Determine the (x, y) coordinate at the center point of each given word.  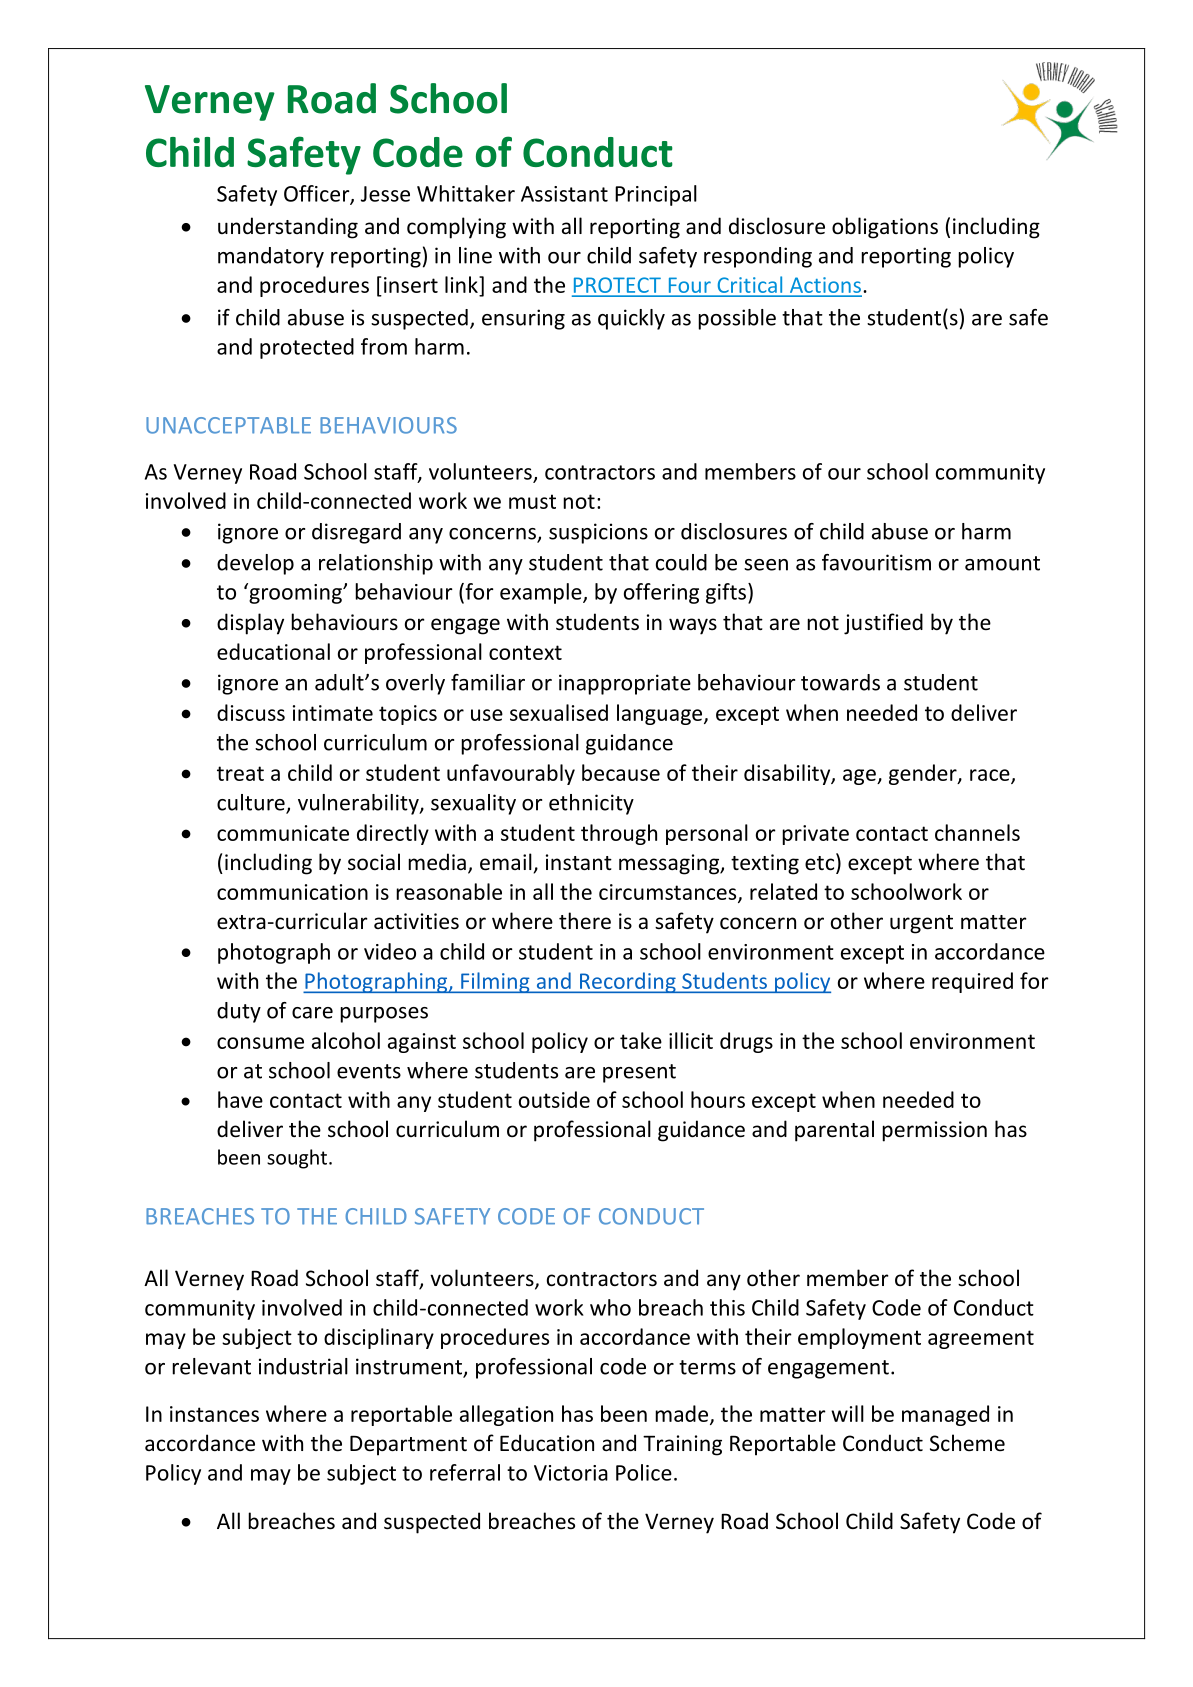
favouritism (876, 562)
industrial (303, 1366)
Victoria (571, 1473)
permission (934, 1131)
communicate (283, 833)
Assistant (564, 194)
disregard (356, 533)
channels (977, 832)
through (619, 834)
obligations (885, 228)
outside (554, 1099)
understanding (288, 228)
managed (945, 1415)
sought (298, 1159)
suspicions (598, 533)
